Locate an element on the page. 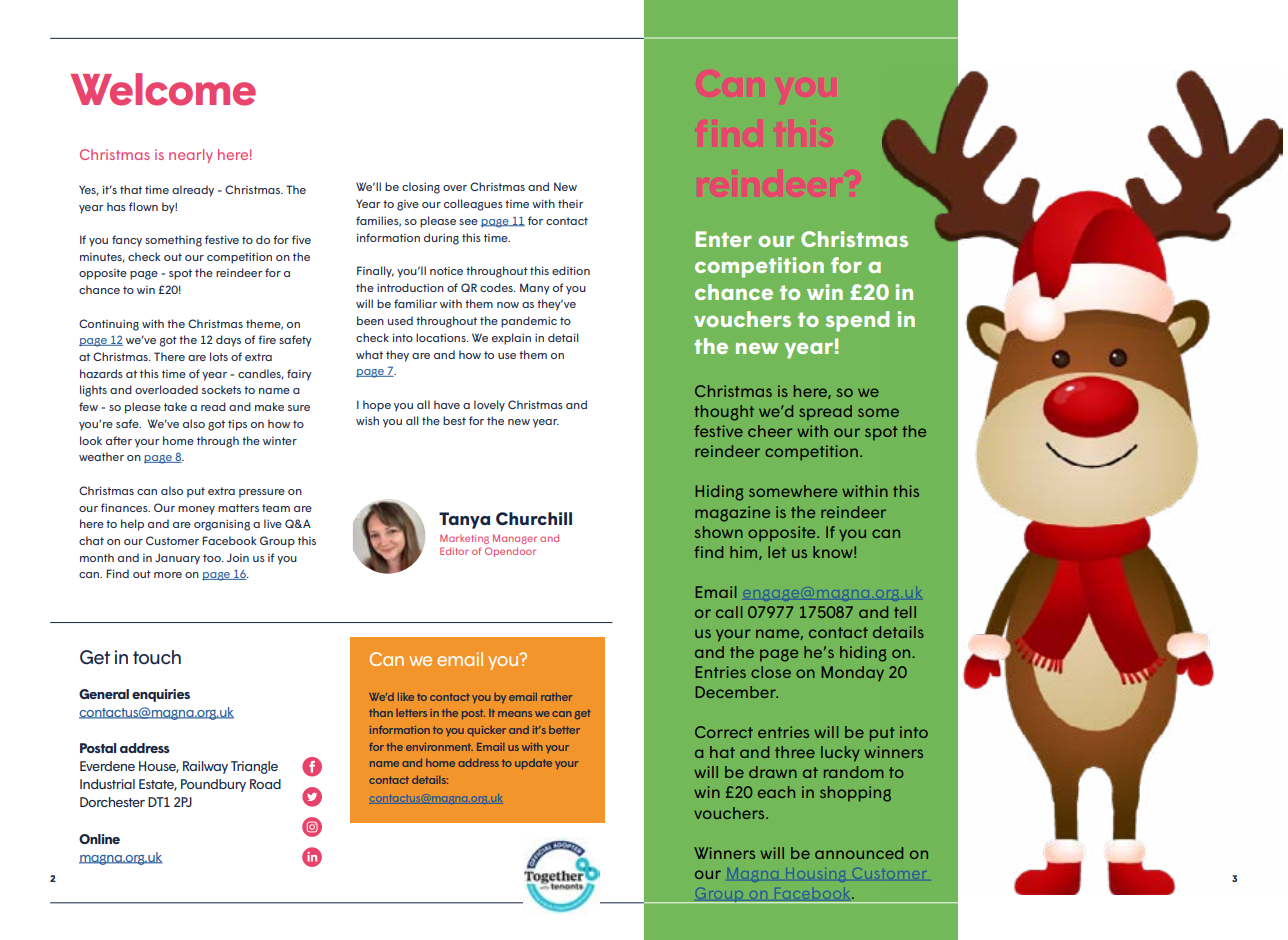 This image has height=940, width=1288. Online is located at coordinates (99, 839).
